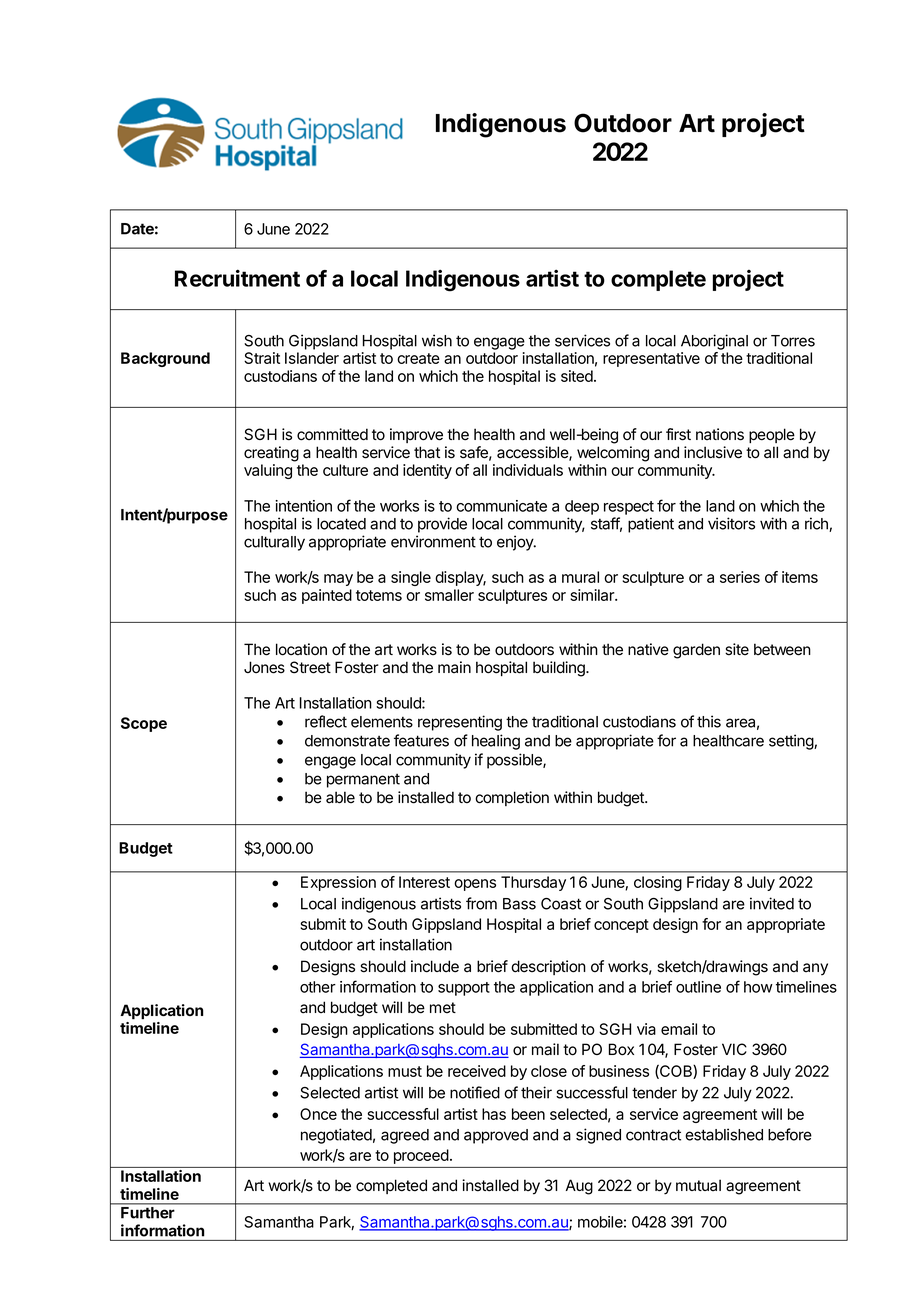 This screenshot has height=1307, width=924. I want to click on Expression, so click(338, 883).
